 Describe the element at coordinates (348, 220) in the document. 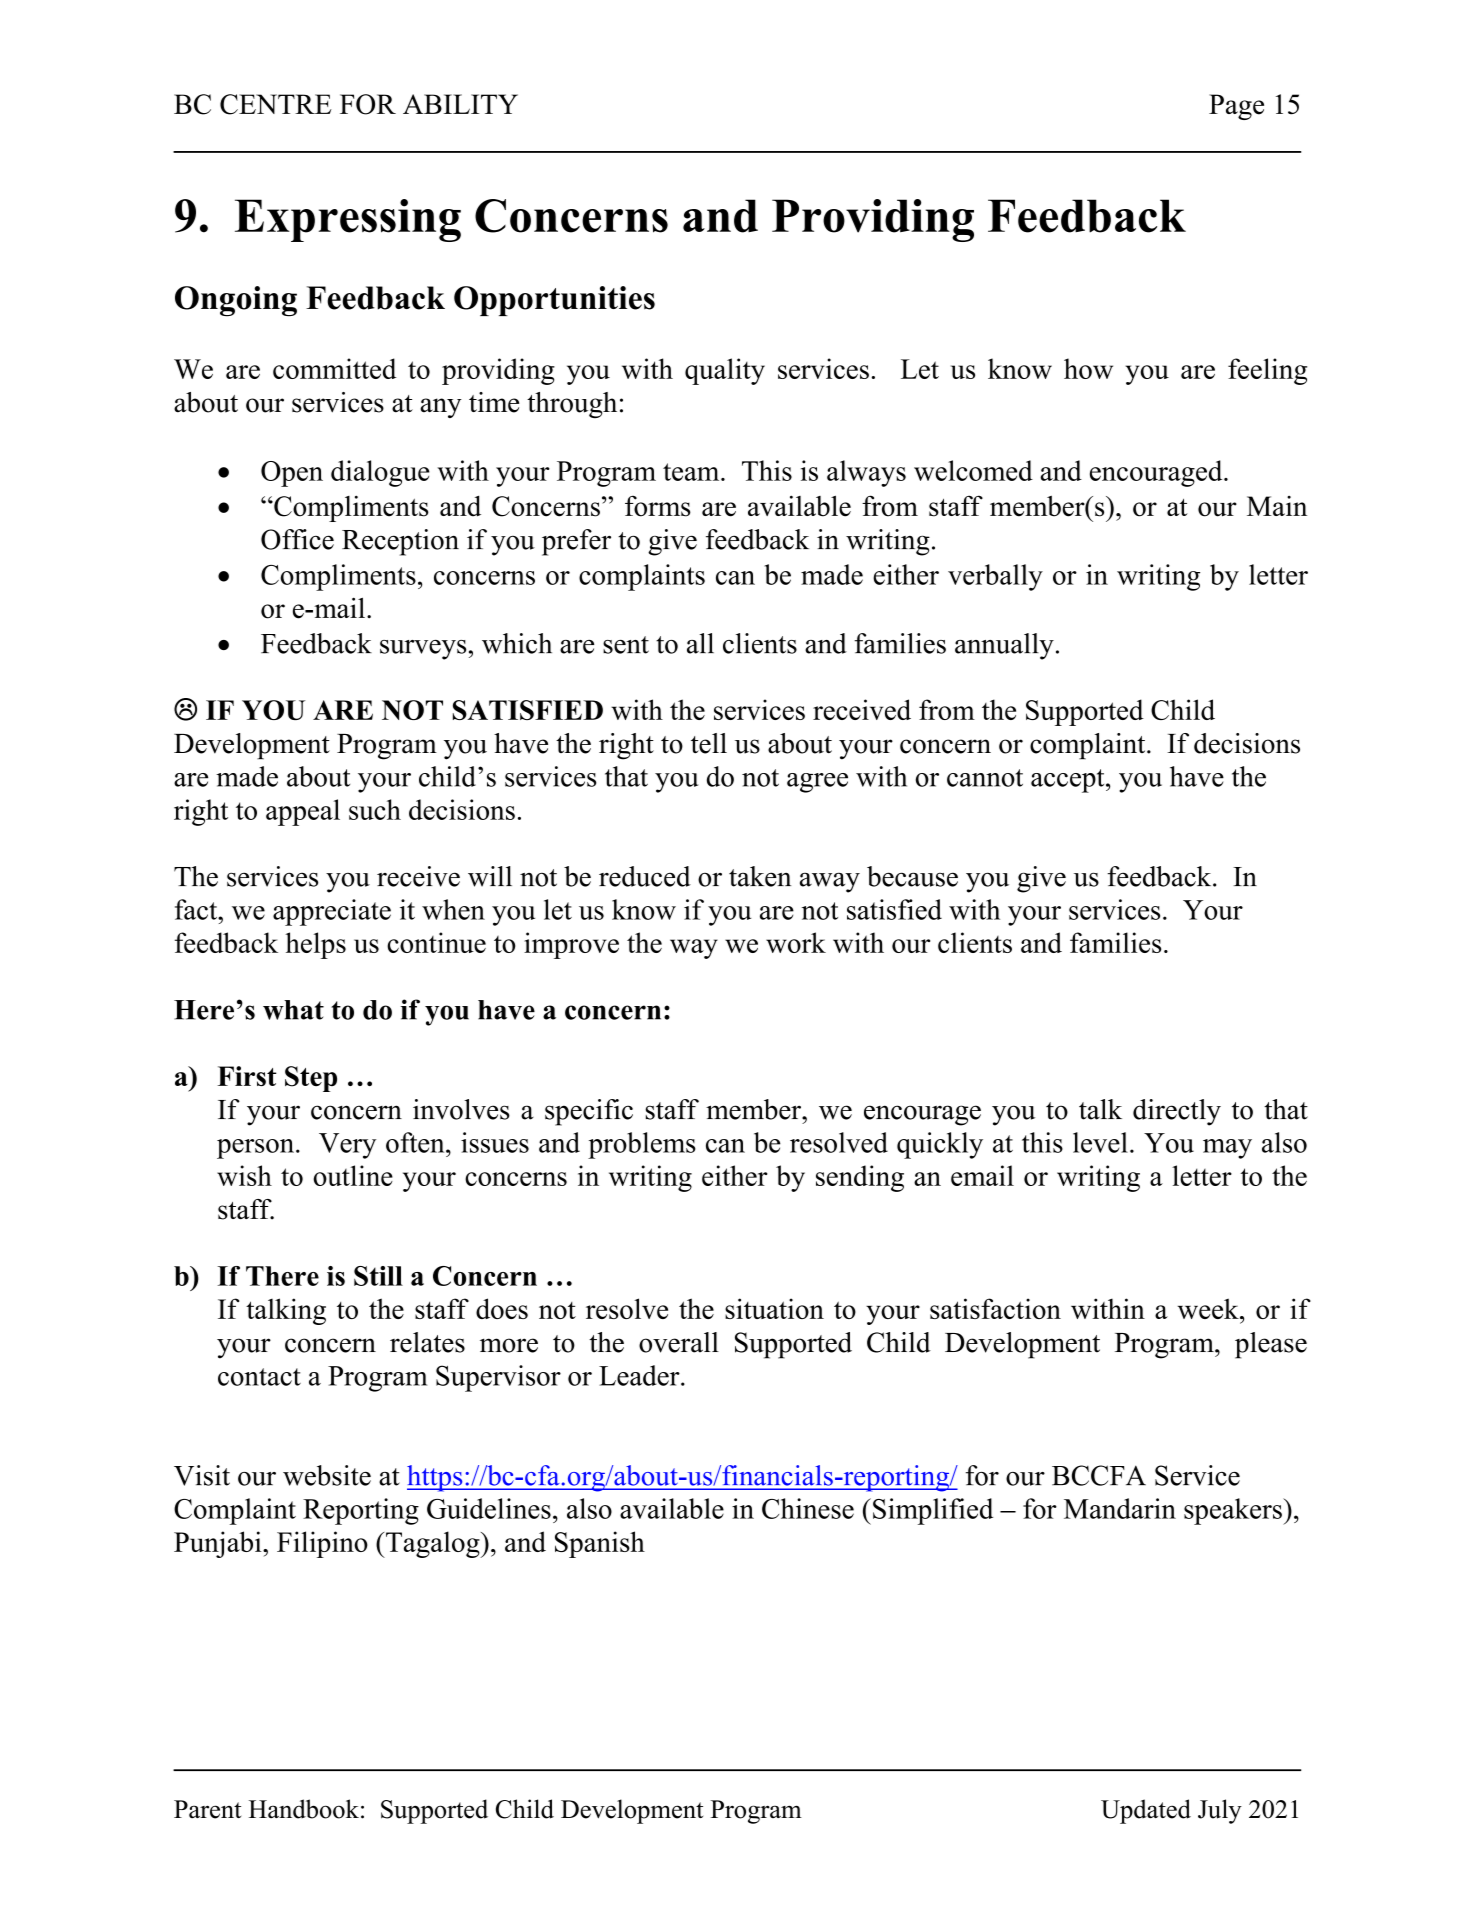

I see `Expressing` at that location.
